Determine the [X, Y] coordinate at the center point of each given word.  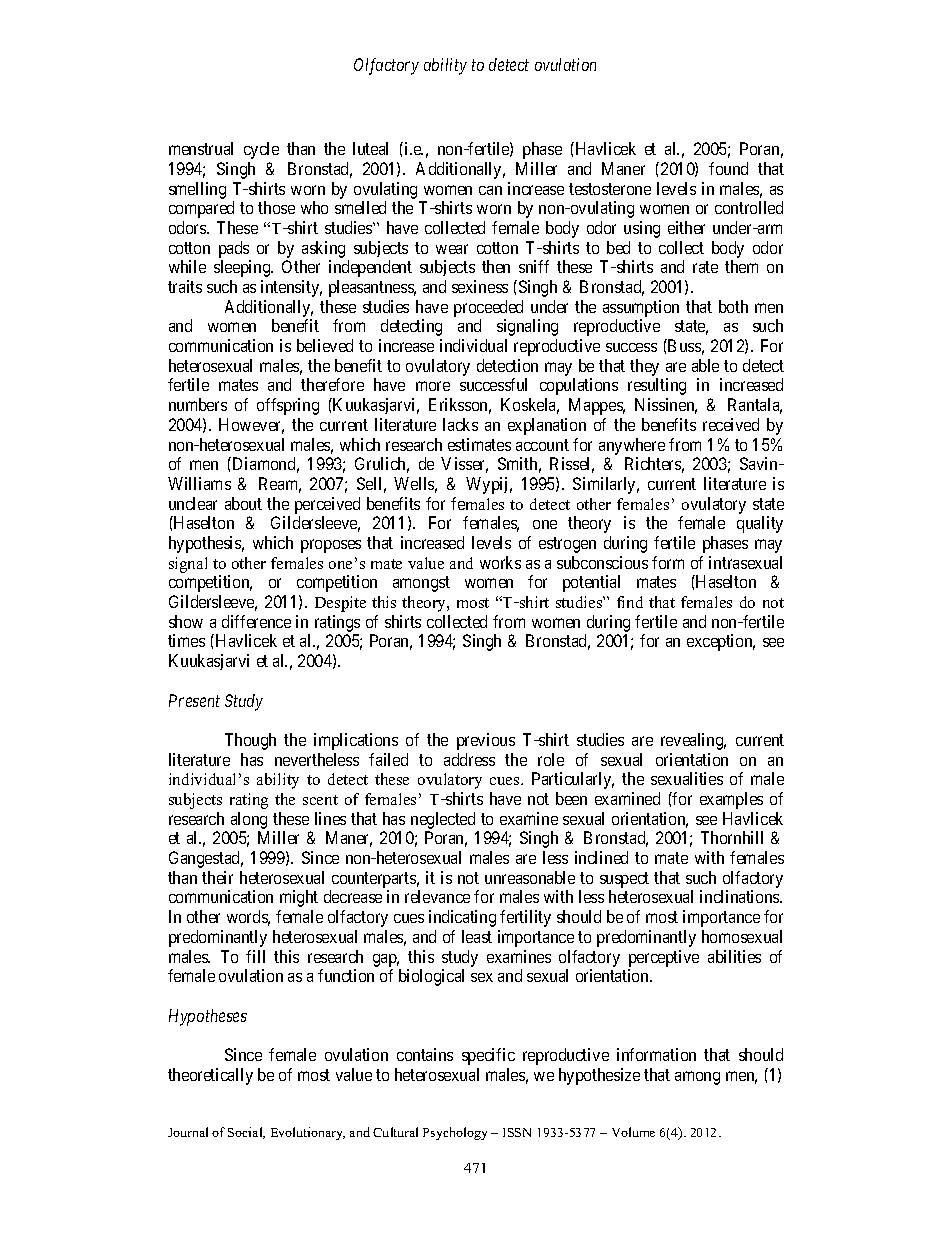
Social [246, 1133]
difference [256, 621]
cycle [261, 150]
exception [721, 642]
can [490, 190]
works [500, 562]
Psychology [455, 1133]
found [728, 168]
